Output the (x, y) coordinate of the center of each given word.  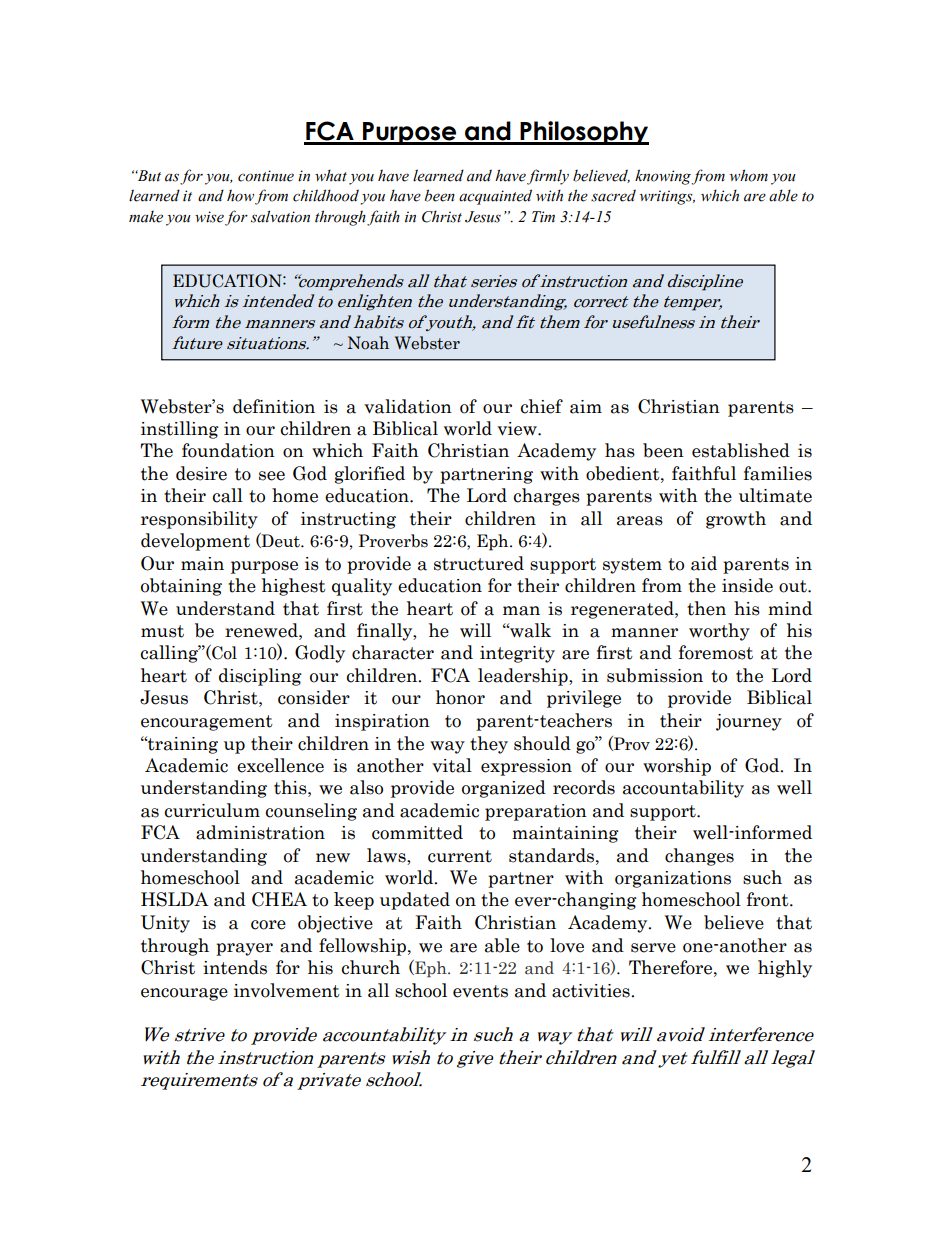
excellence (280, 765)
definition (274, 406)
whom (749, 175)
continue (266, 176)
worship (677, 767)
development (195, 542)
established (741, 450)
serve (653, 948)
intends (235, 967)
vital (452, 765)
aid (704, 563)
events (480, 991)
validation (408, 406)
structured (479, 563)
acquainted (495, 197)
